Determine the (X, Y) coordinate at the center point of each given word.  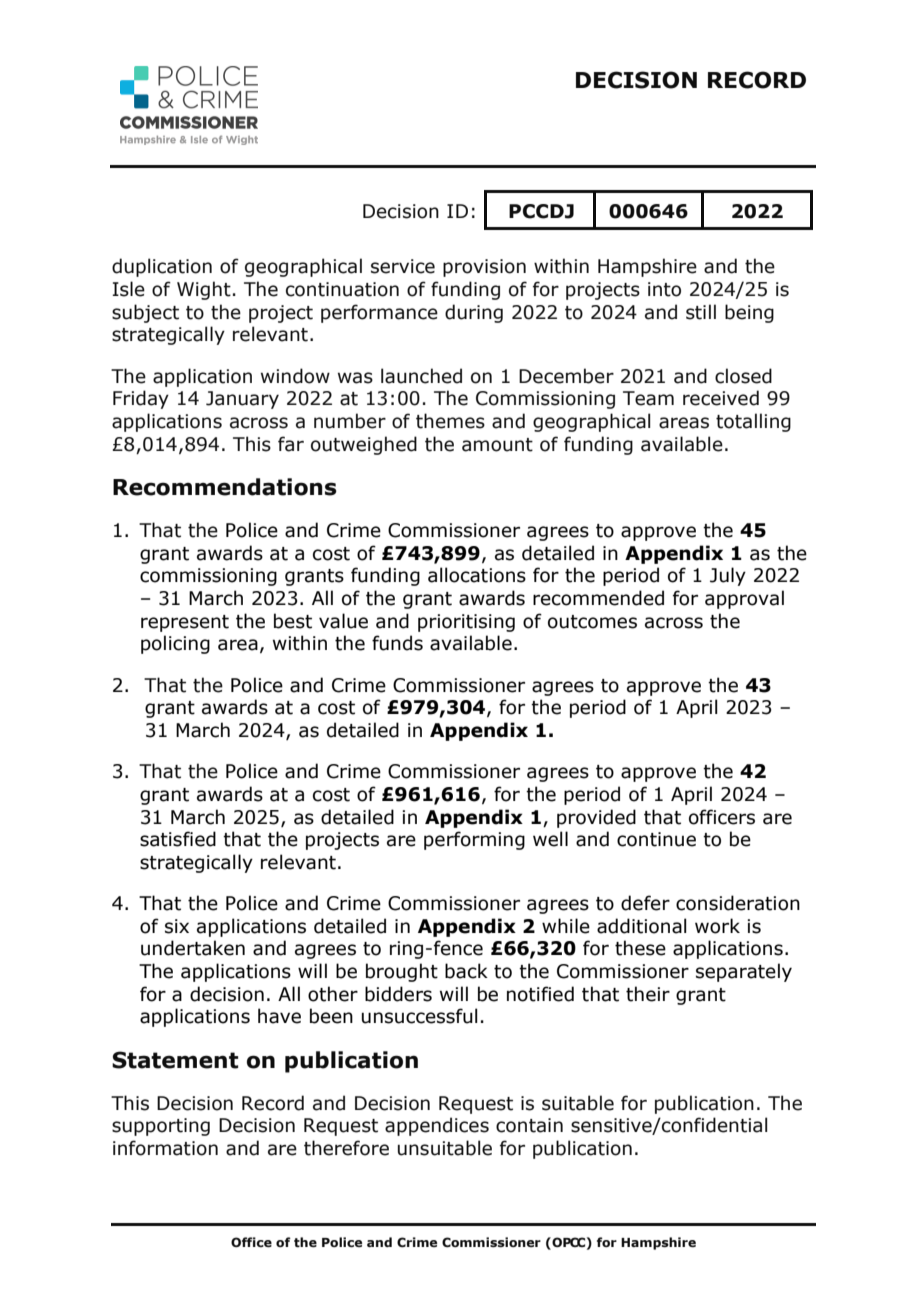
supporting (161, 1127)
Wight (204, 290)
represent (185, 623)
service (403, 266)
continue (656, 839)
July (728, 576)
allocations (477, 575)
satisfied (178, 839)
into (664, 289)
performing (474, 840)
